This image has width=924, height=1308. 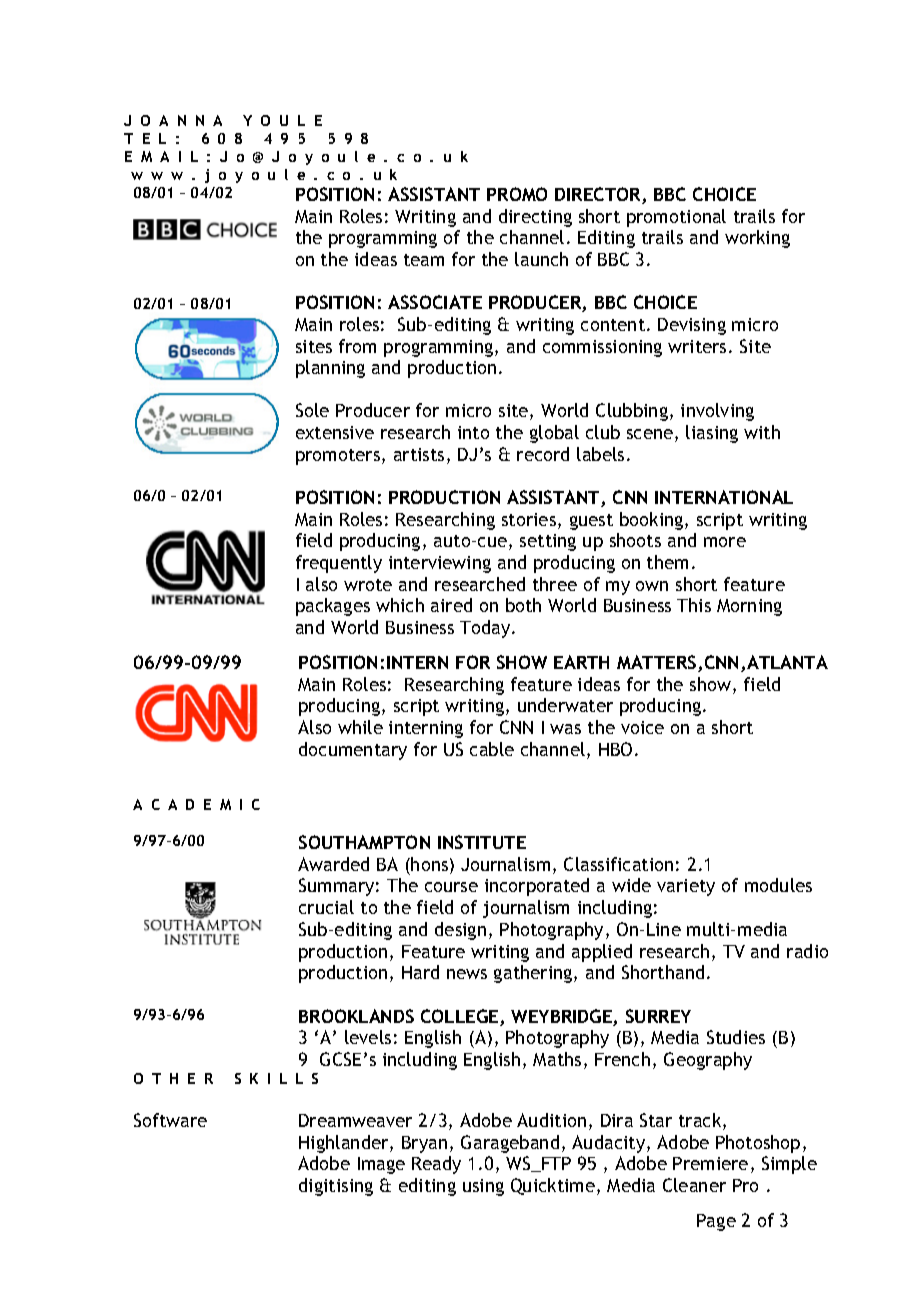 What do you see at coordinates (357, 346) in the image?
I see `from` at bounding box center [357, 346].
